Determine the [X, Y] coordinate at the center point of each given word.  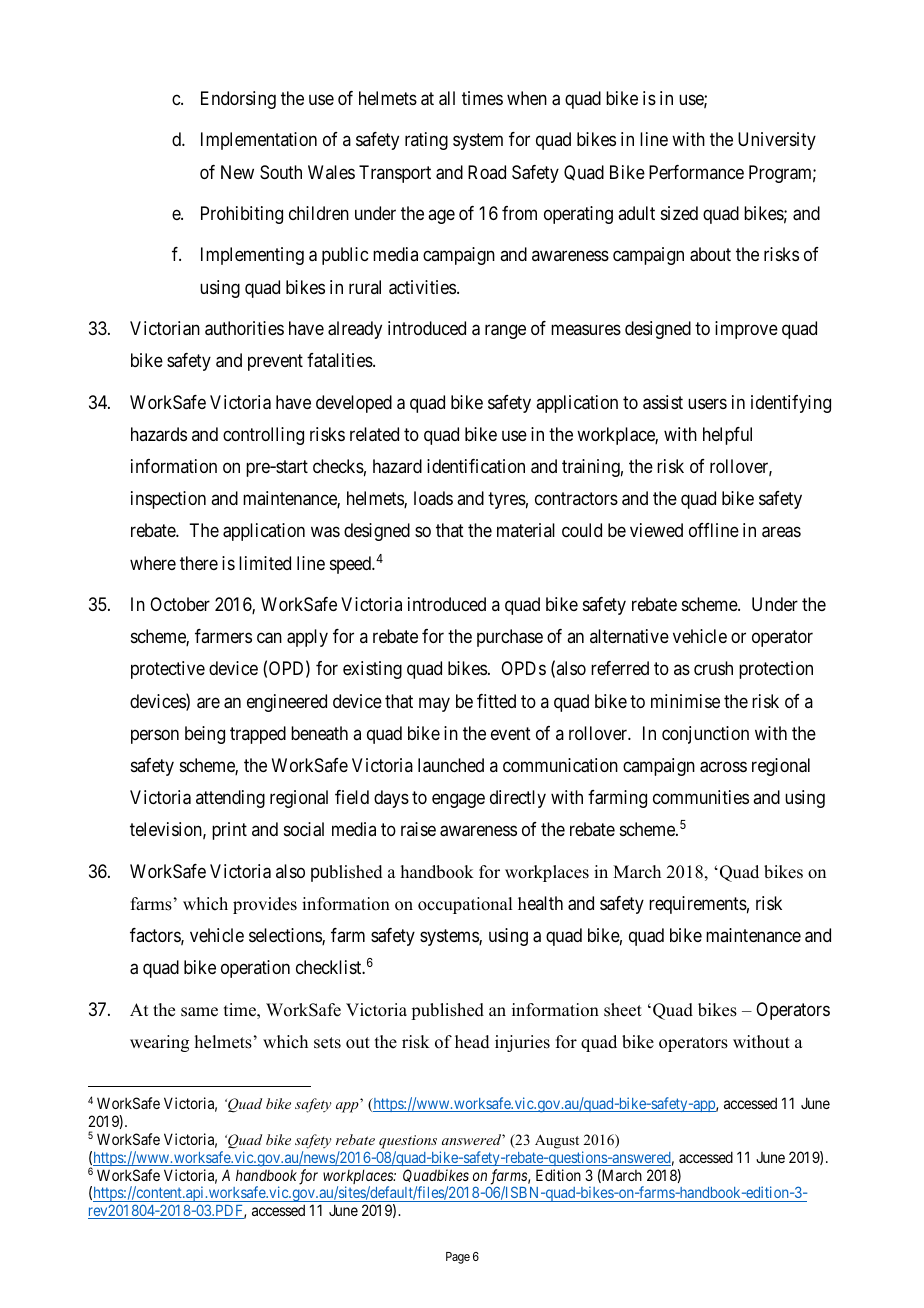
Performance [696, 172]
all [447, 98]
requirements [698, 905]
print [229, 831]
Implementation [259, 141]
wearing [159, 1043]
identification [476, 466]
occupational [465, 905]
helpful [727, 436]
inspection [168, 500]
